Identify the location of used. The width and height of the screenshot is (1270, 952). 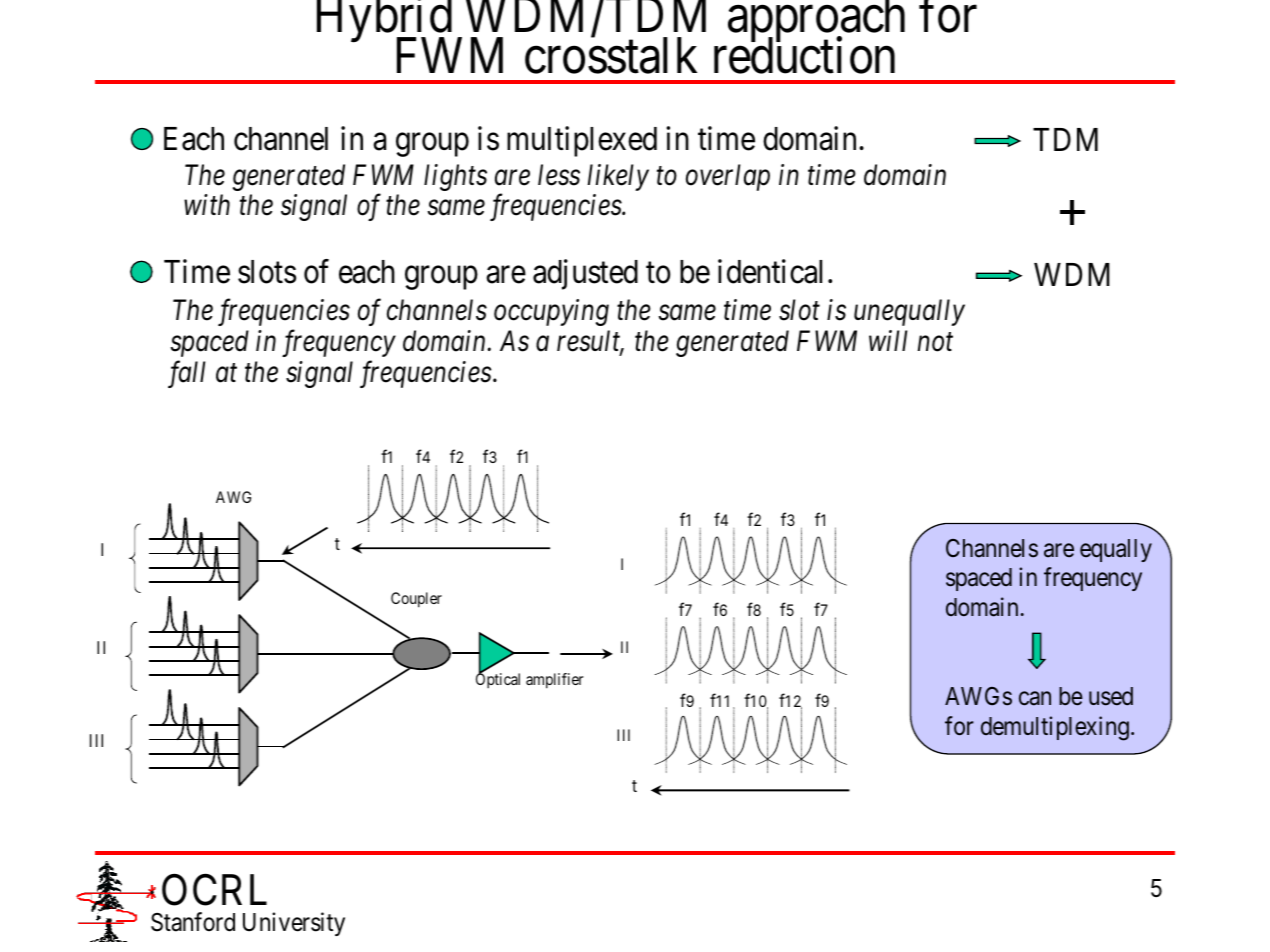
(1111, 696).
